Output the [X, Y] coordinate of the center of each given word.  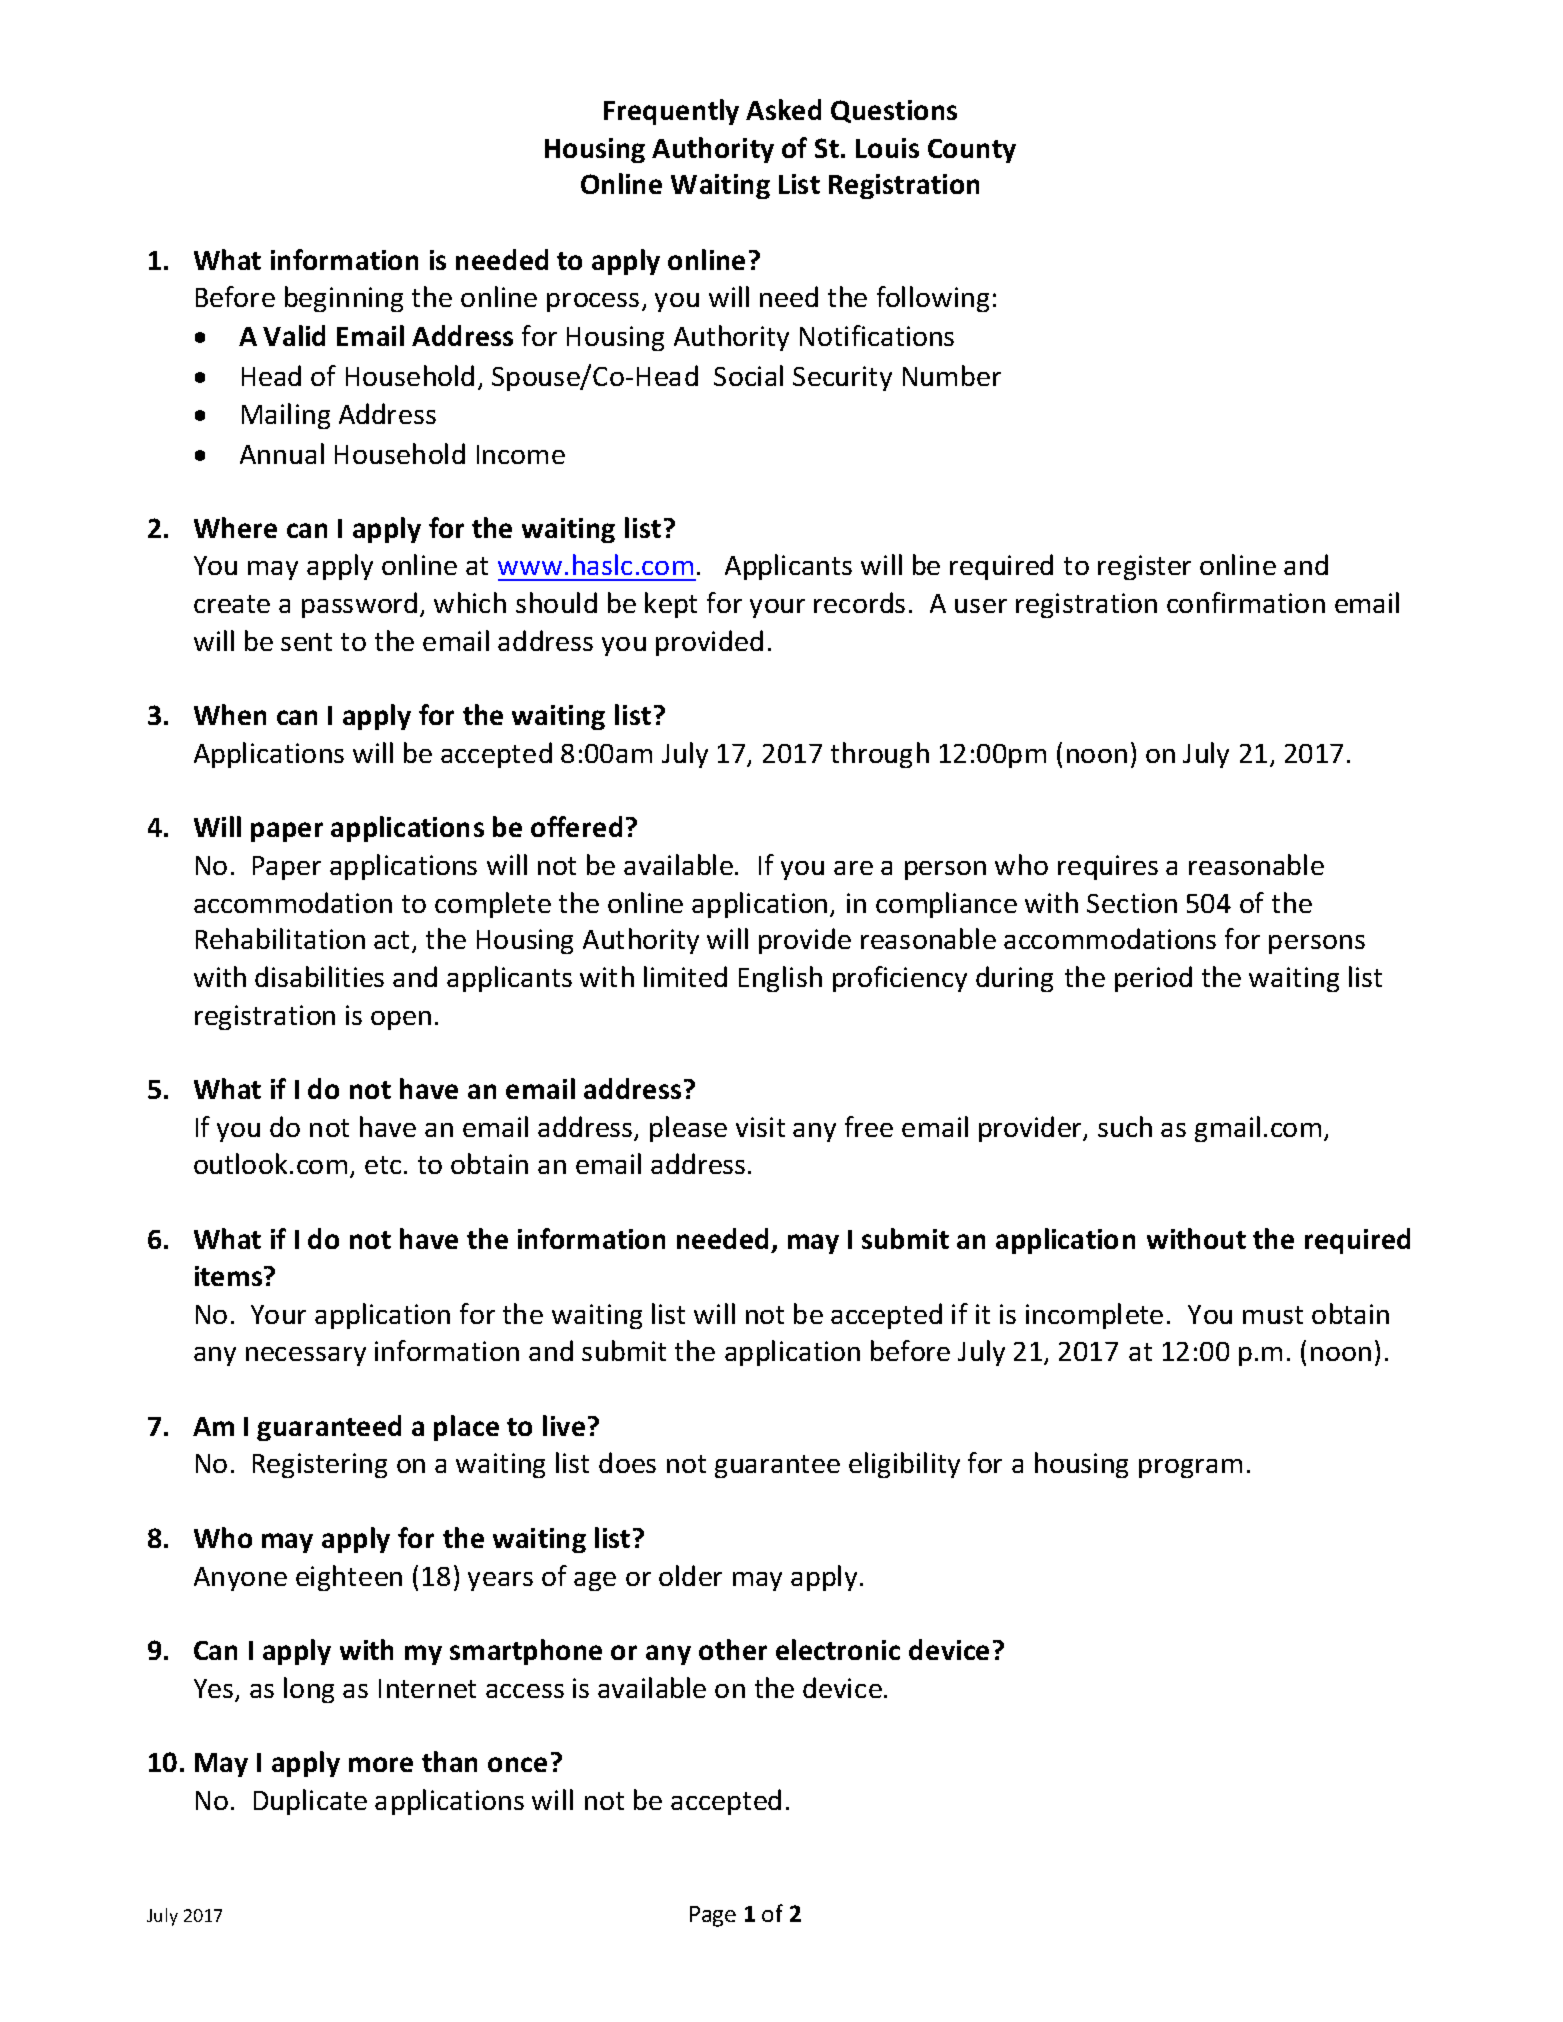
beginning [344, 299]
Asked [783, 109]
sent [306, 642]
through [880, 755]
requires [1108, 867]
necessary [306, 1356]
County [972, 151]
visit [760, 1127]
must [1273, 1315]
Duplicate [310, 1802]
